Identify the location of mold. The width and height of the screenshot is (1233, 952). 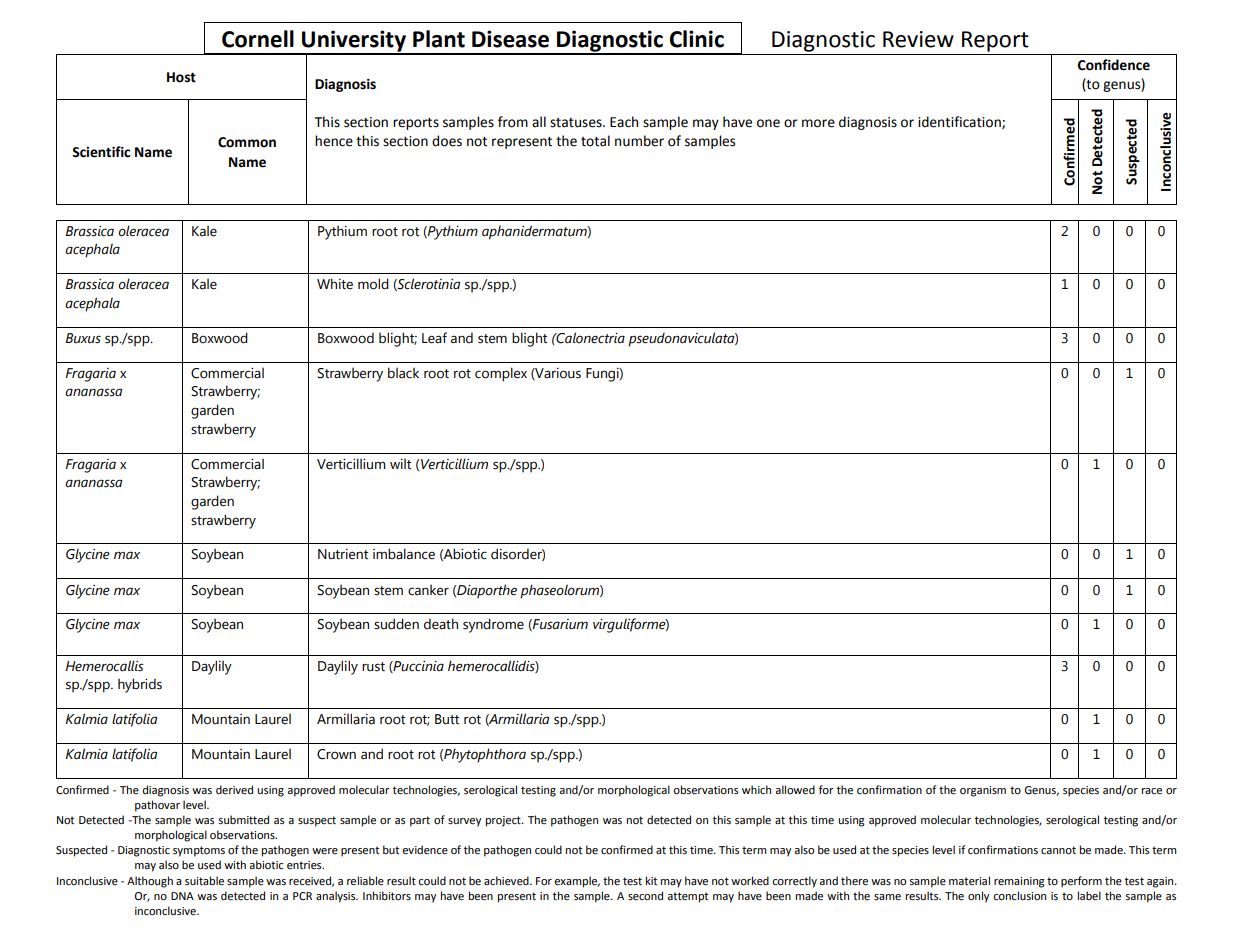
(373, 284).
